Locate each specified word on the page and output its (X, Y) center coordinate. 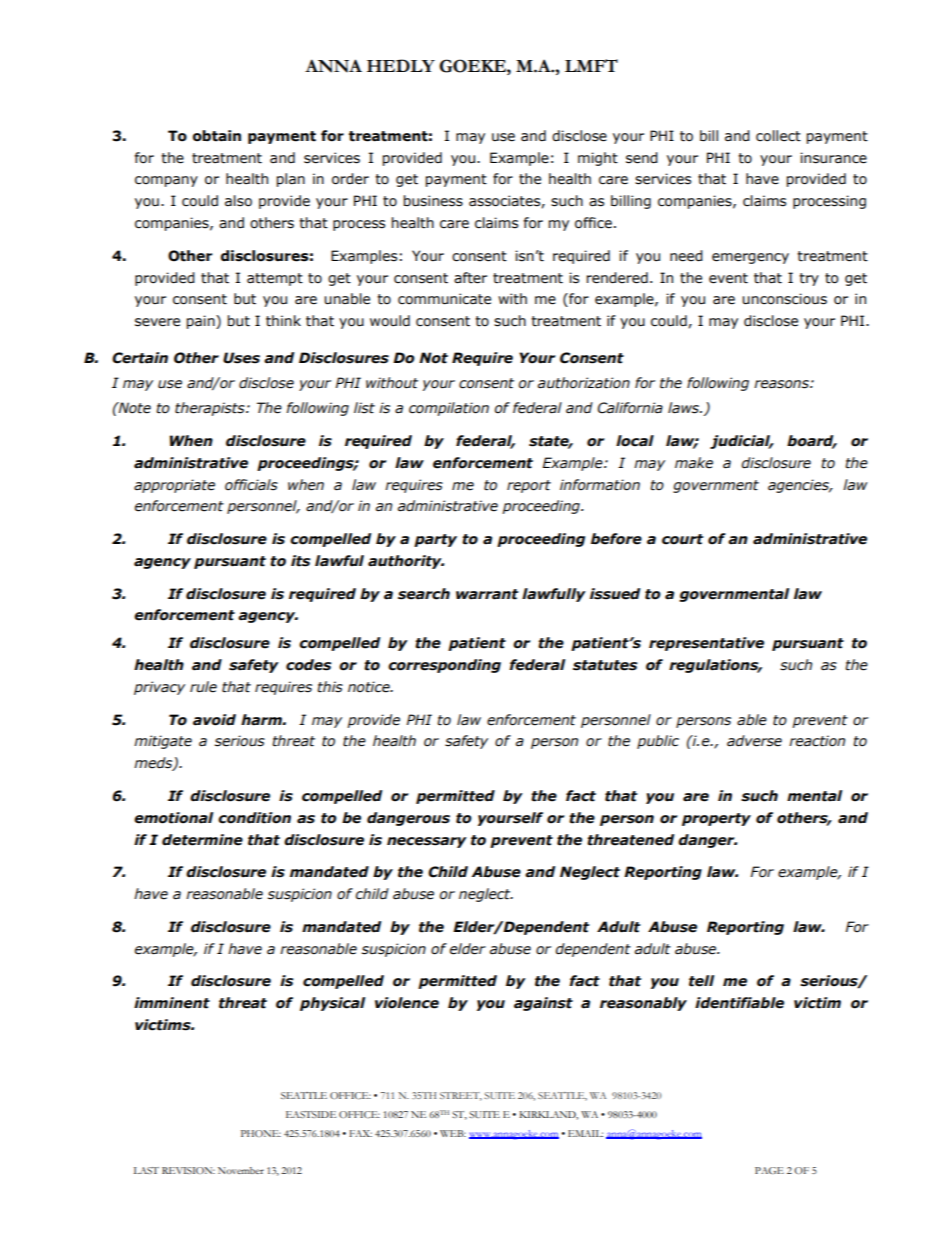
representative (706, 644)
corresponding (444, 666)
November (241, 1170)
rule (203, 687)
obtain (217, 136)
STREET (461, 1096)
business (433, 201)
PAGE (769, 1170)
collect (778, 136)
